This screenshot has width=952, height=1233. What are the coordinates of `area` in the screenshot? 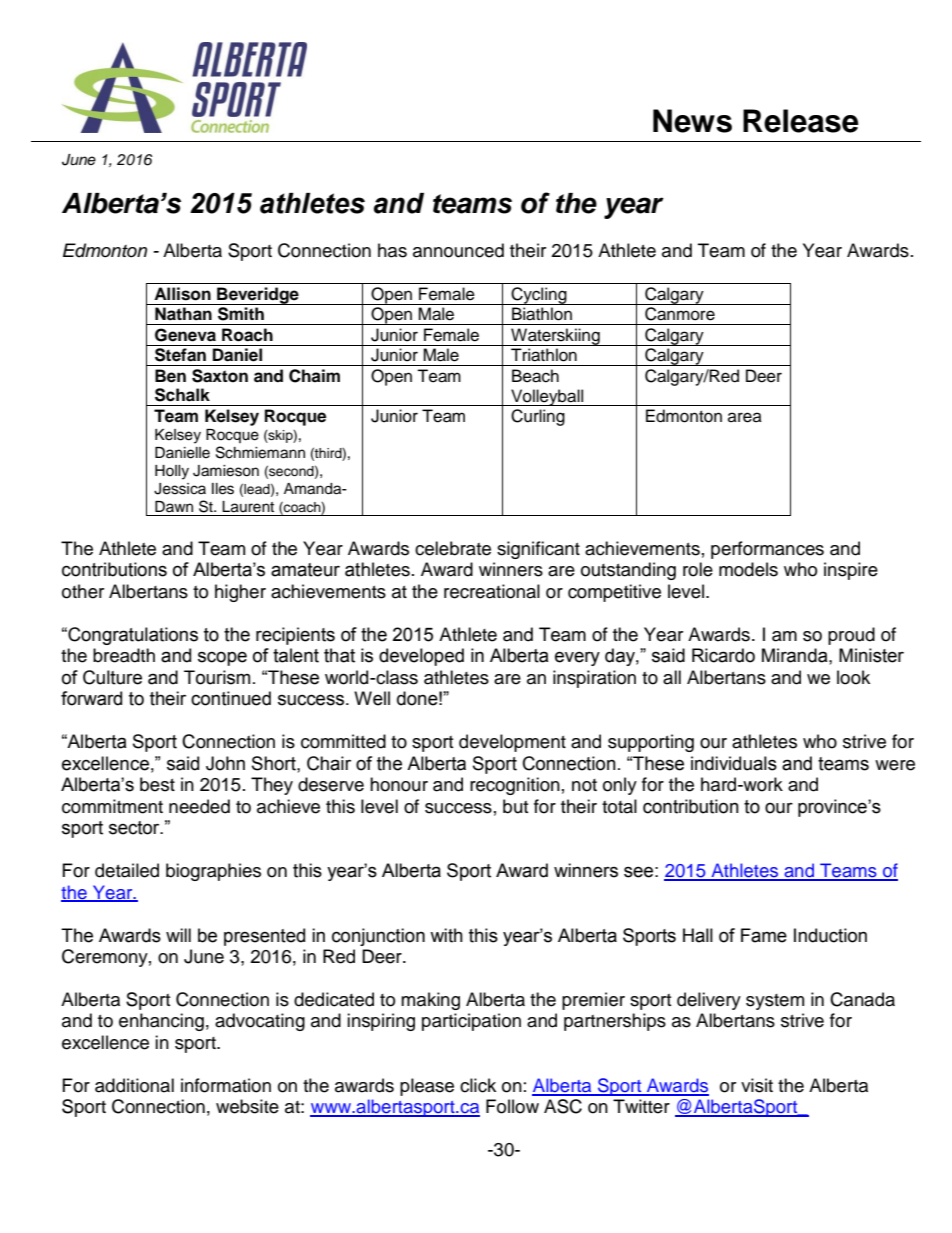 It's located at (745, 417).
